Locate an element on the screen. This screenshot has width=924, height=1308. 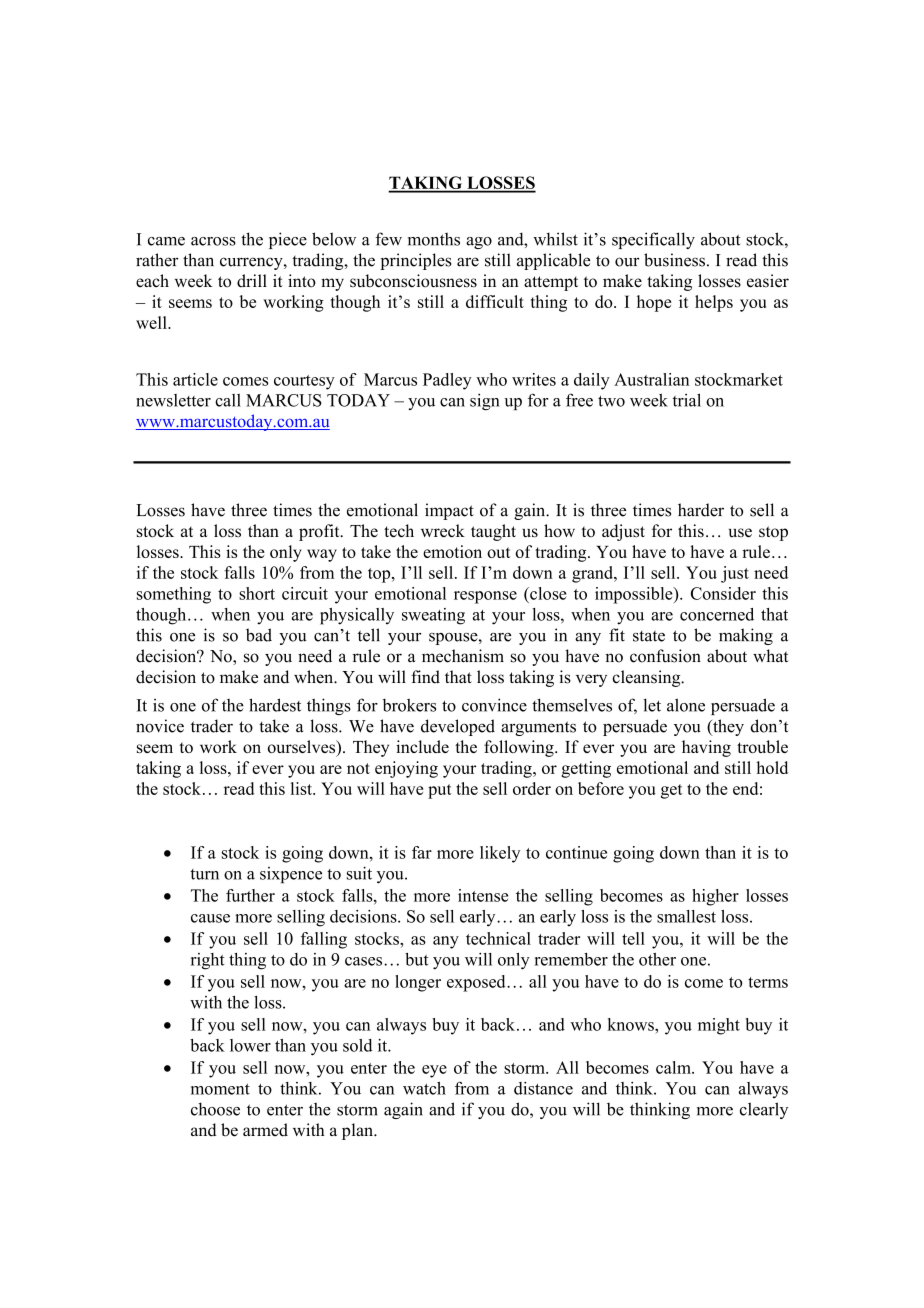
list is located at coordinates (302, 788).
